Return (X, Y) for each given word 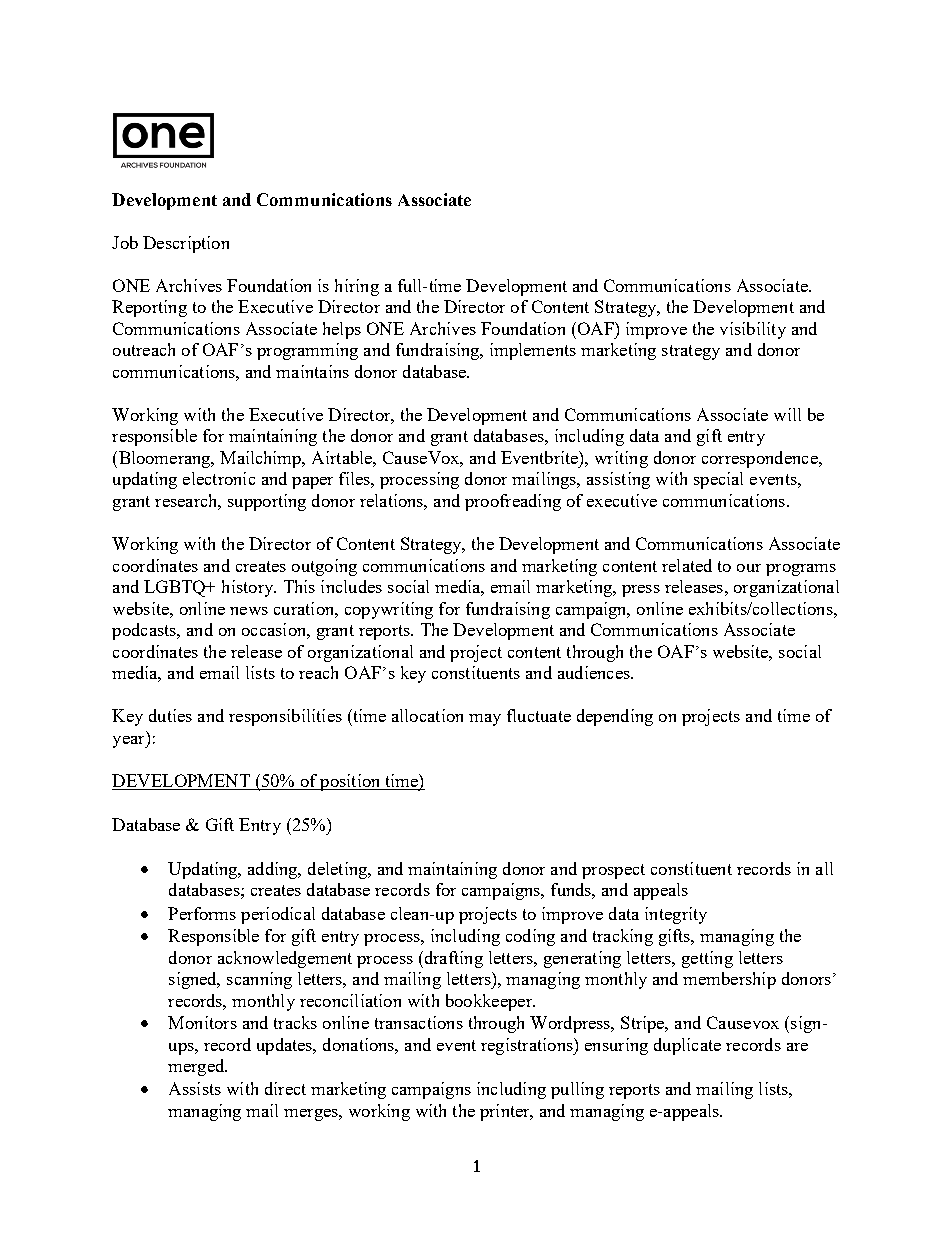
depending (615, 717)
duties (170, 715)
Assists (195, 1088)
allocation (427, 715)
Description (186, 244)
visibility (753, 330)
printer (506, 1112)
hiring (357, 287)
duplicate (687, 1046)
